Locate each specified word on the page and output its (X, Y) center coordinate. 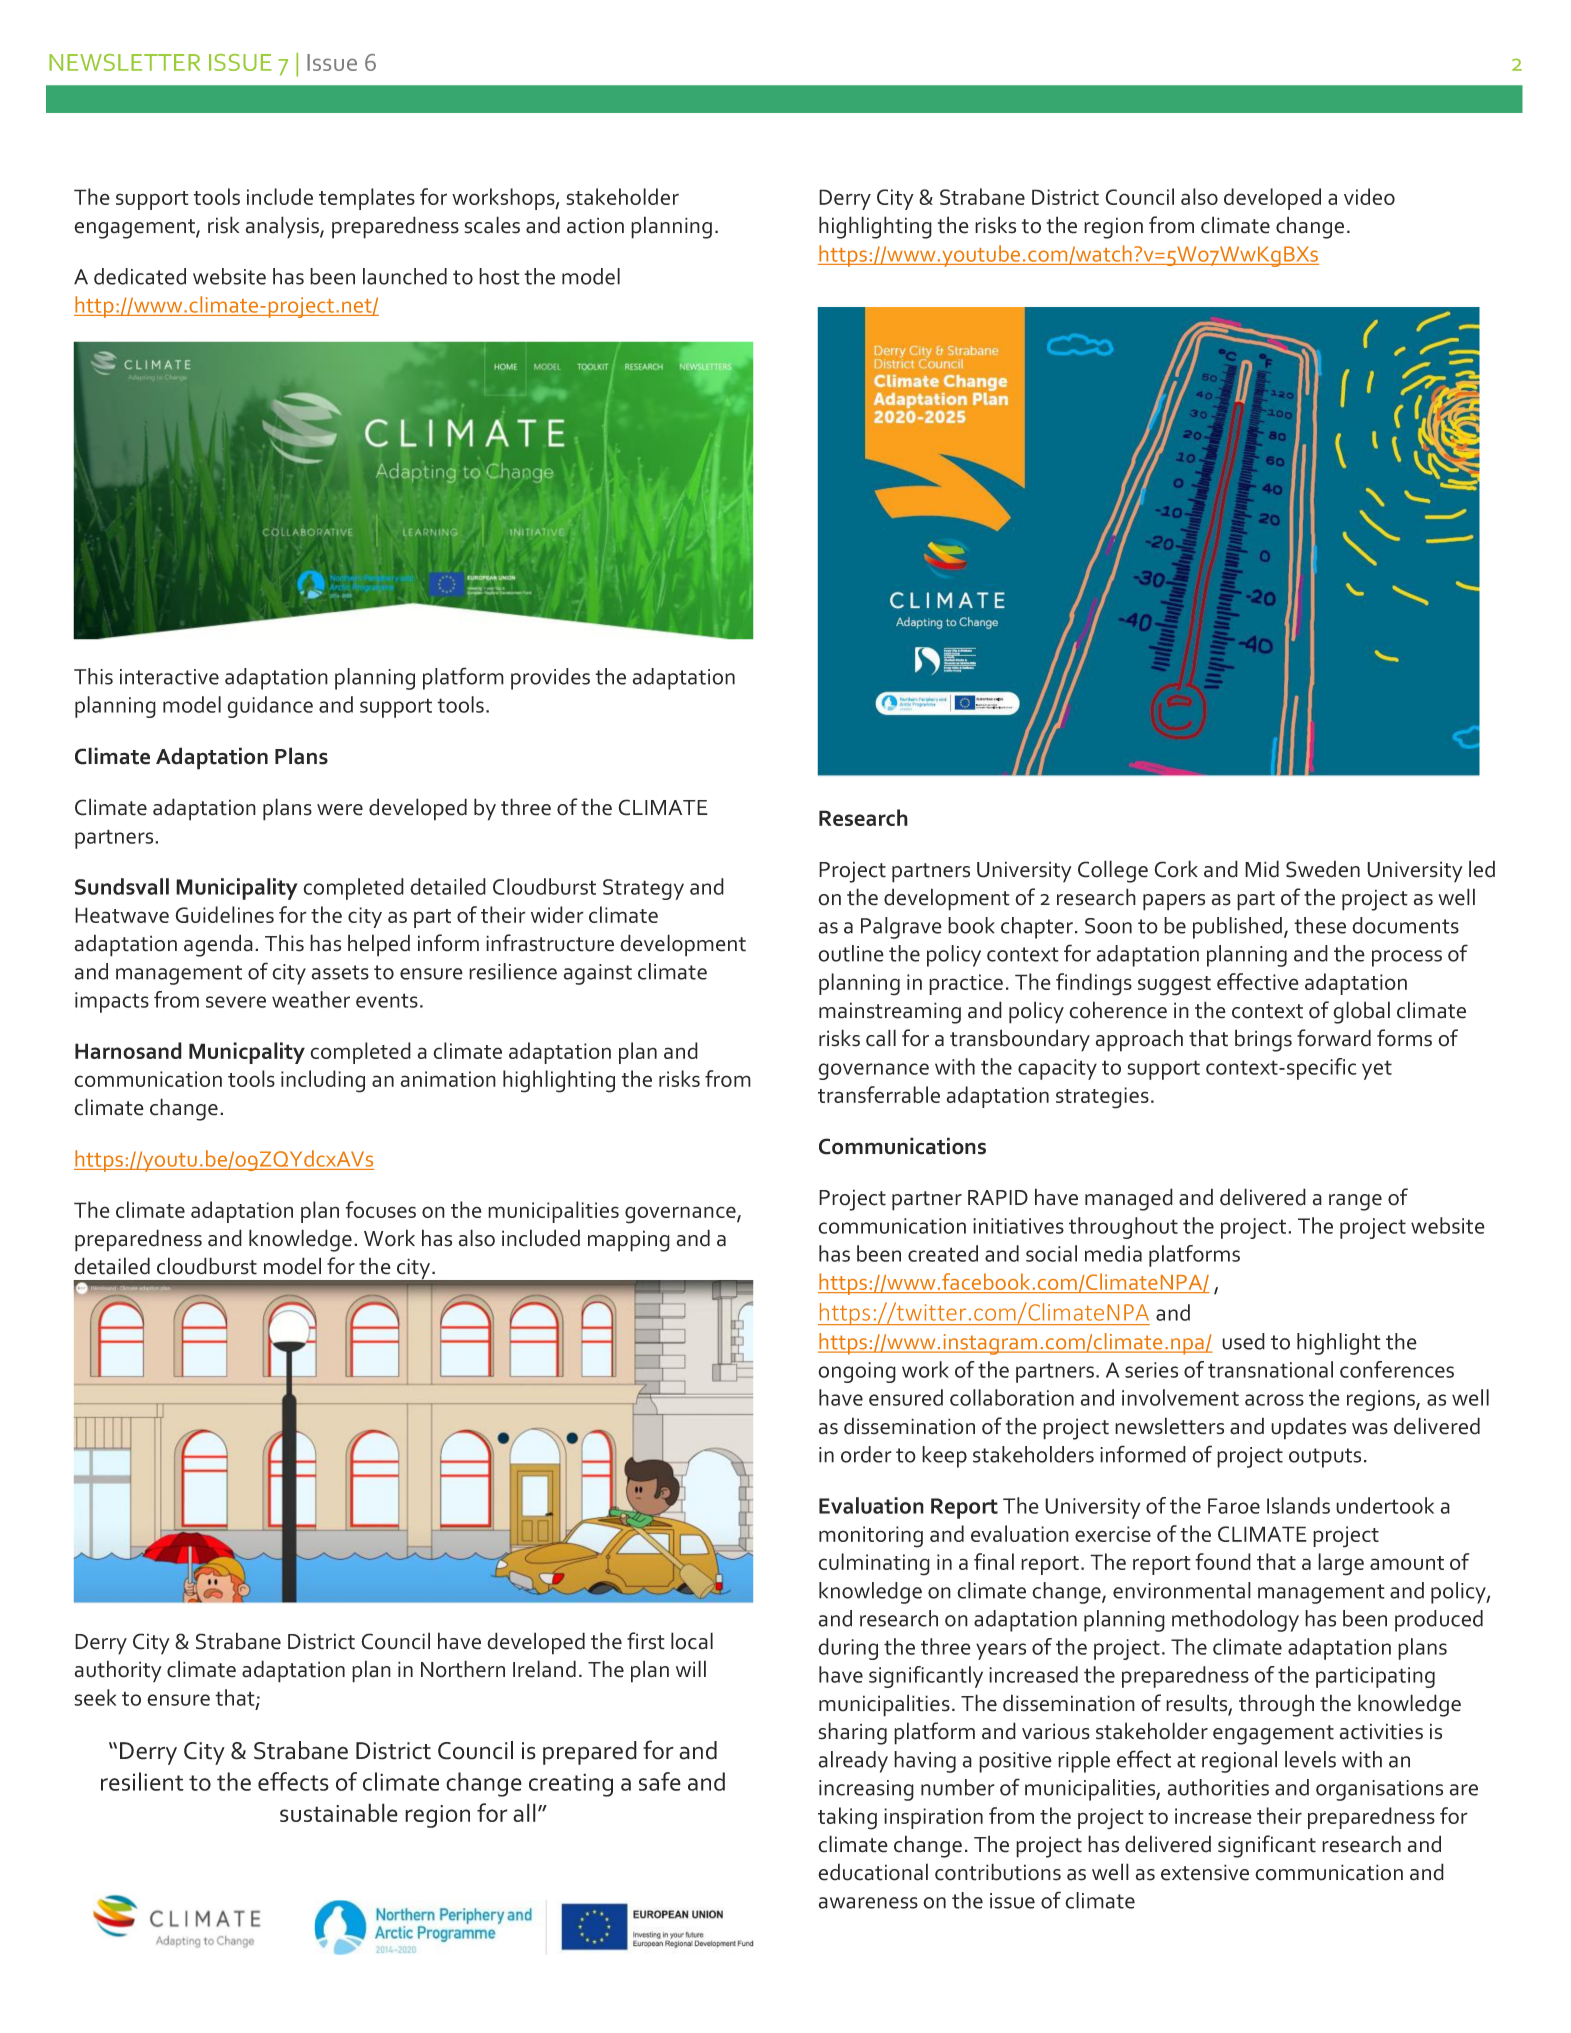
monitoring (871, 1537)
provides (550, 679)
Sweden (1323, 869)
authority (118, 1671)
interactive (169, 677)
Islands (1298, 1505)
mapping (629, 1241)
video (1369, 196)
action (595, 225)
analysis (283, 227)
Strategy (643, 889)
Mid (1262, 869)
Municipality (237, 889)
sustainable (339, 1812)
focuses (380, 1209)
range (1355, 1202)
